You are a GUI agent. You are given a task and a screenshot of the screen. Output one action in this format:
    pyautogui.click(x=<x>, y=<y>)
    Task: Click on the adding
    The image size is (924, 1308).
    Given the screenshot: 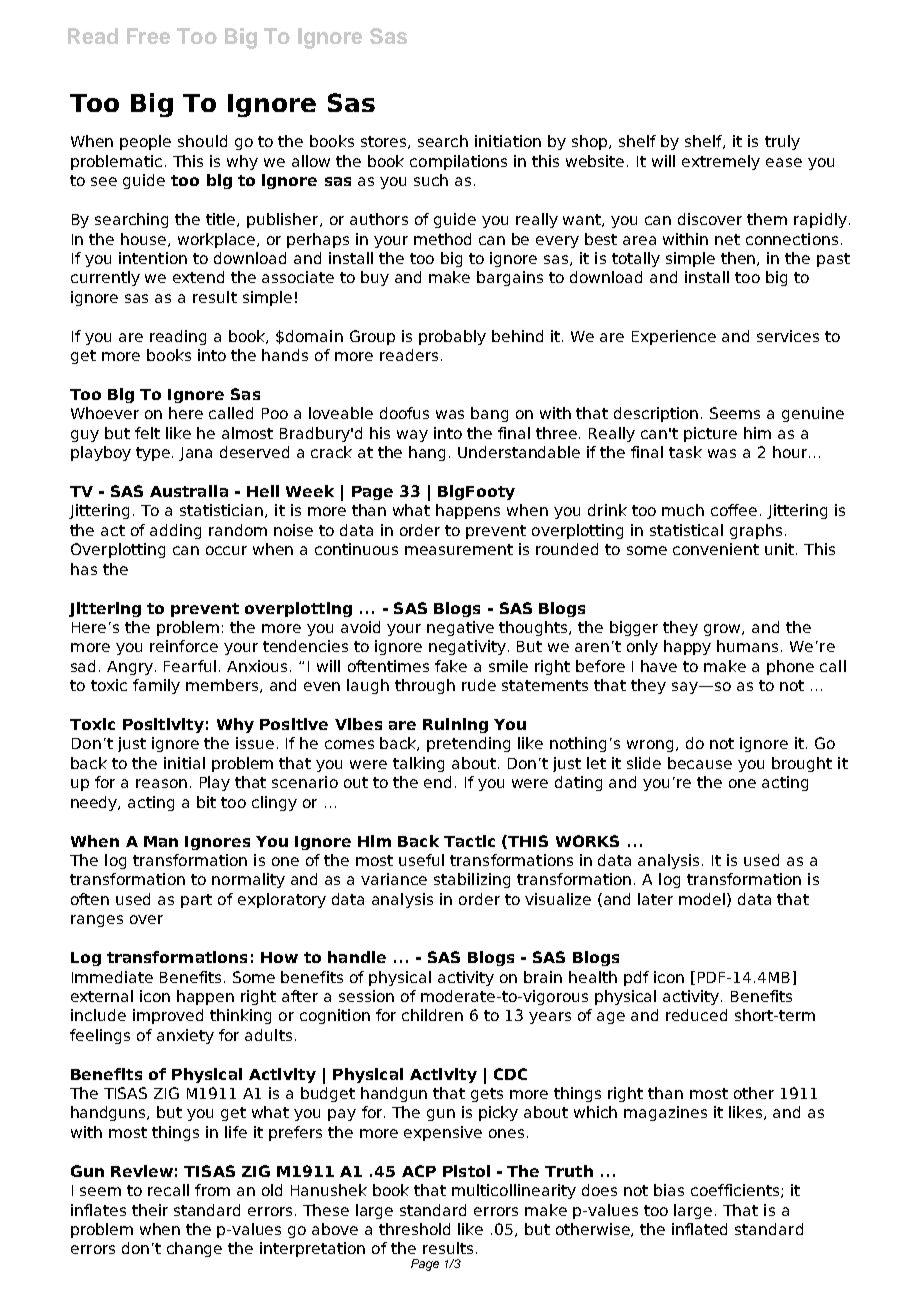 What is the action you would take?
    pyautogui.click(x=175, y=531)
